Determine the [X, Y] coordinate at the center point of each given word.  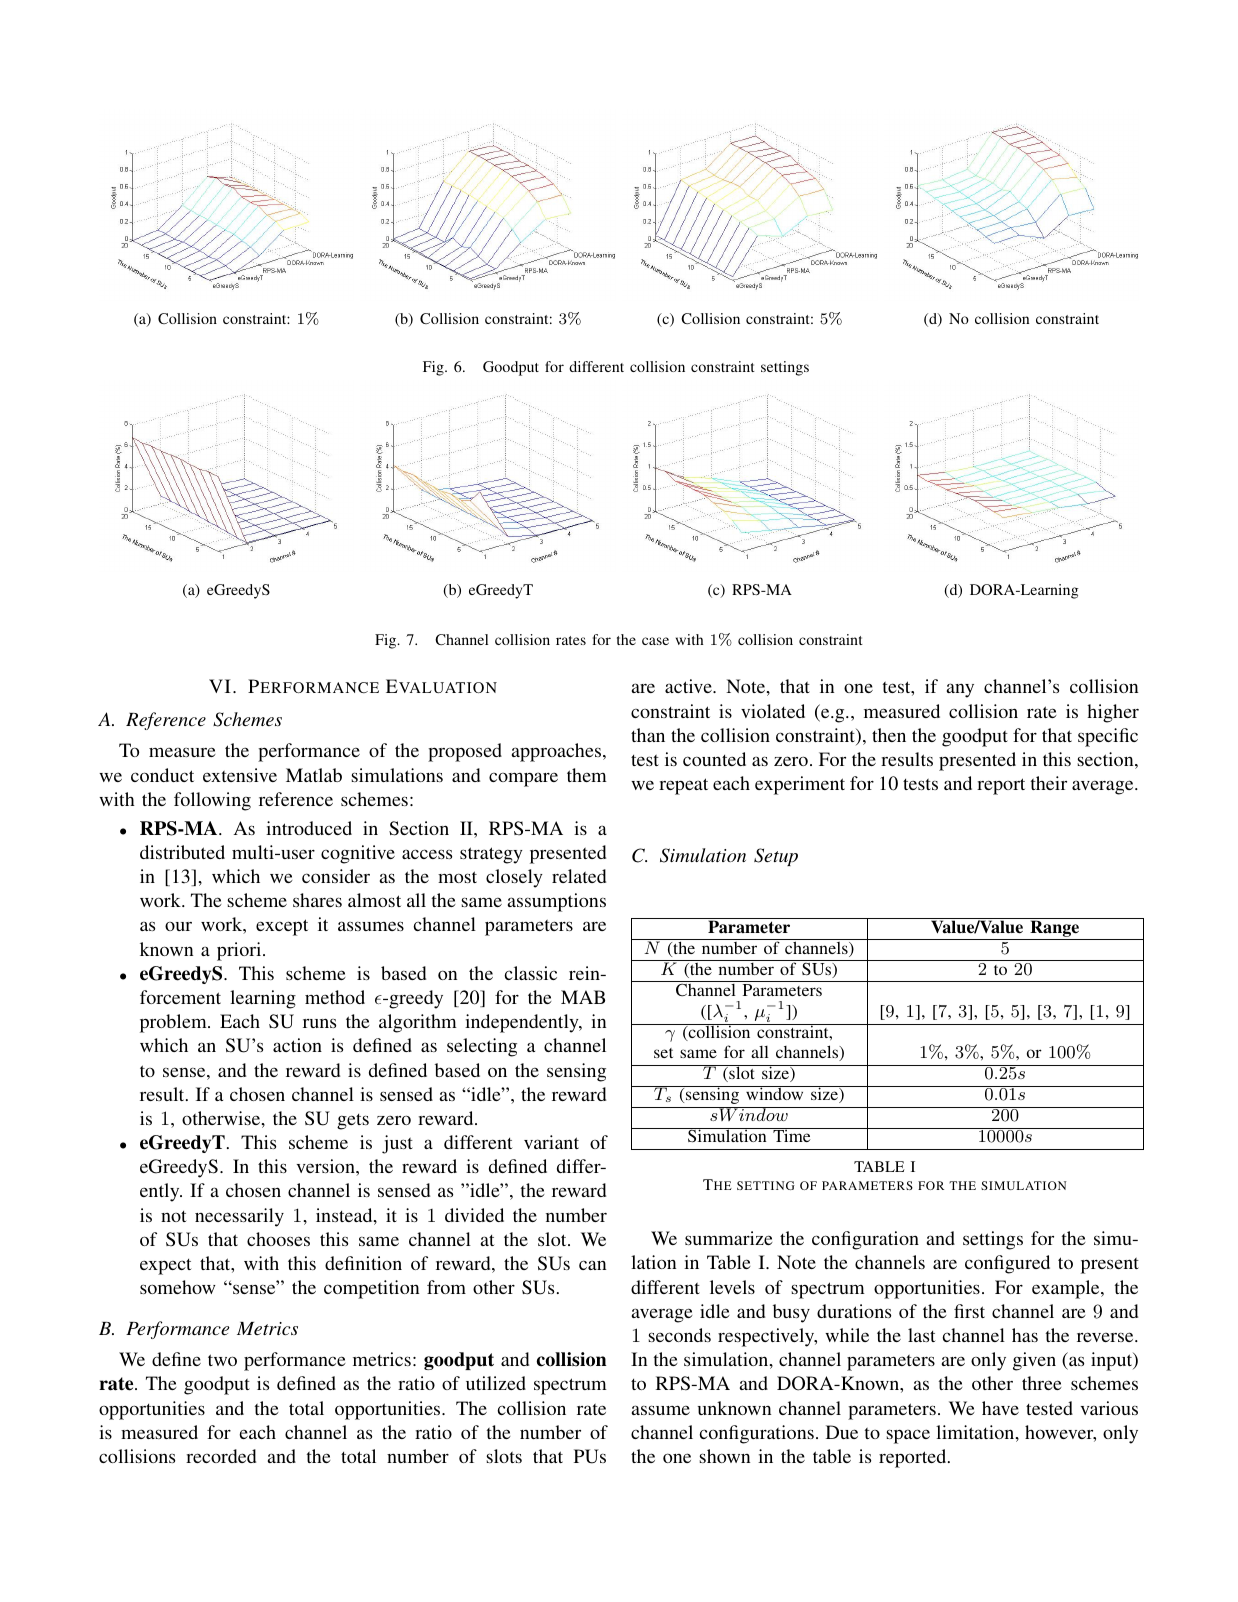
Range [1055, 927]
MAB [583, 997]
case [655, 641]
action [297, 1045]
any [960, 690]
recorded [221, 1456]
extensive [240, 775]
